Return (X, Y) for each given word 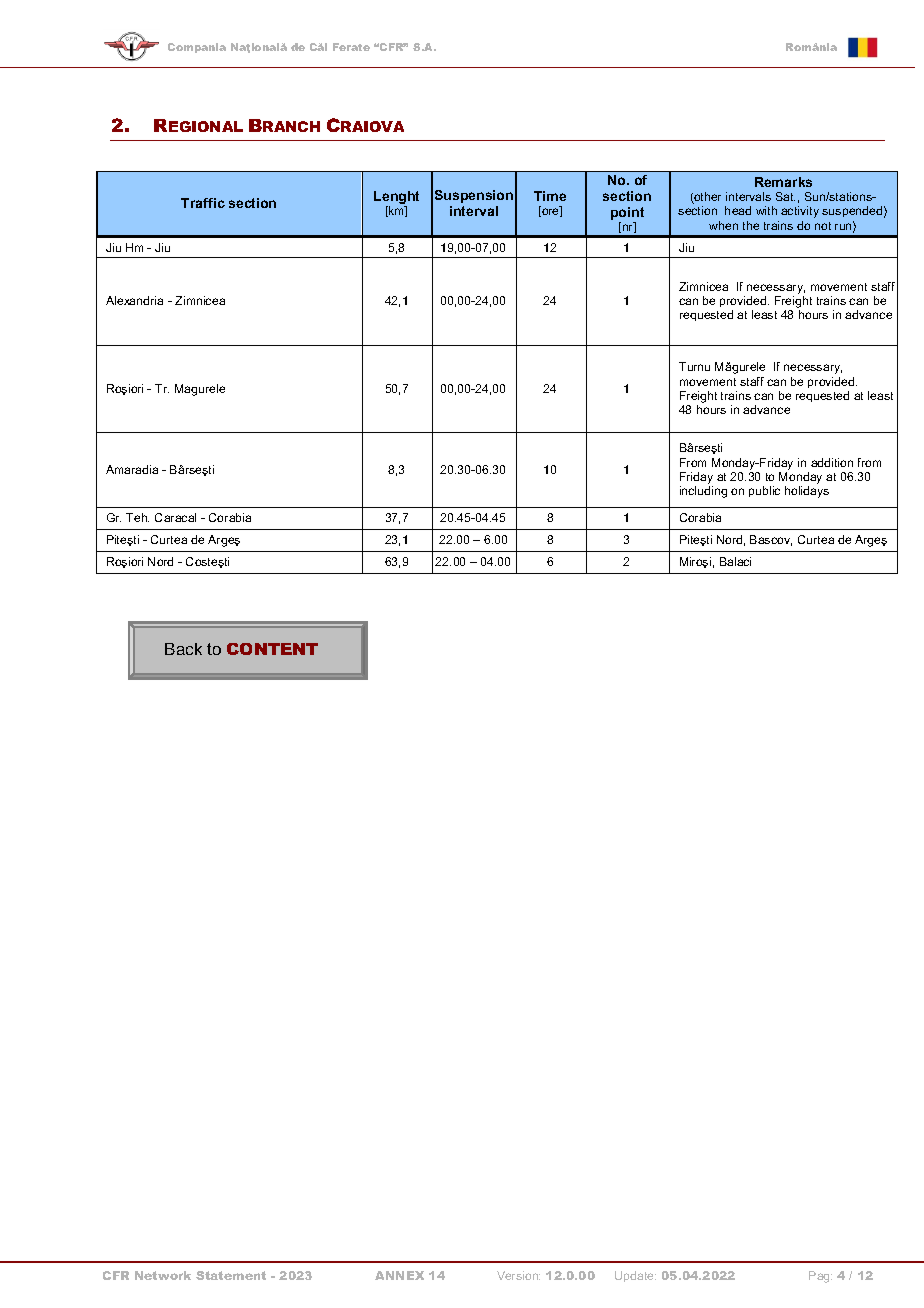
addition (832, 462)
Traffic (203, 203)
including (703, 492)
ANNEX (399, 1275)
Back (183, 649)
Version (518, 1275)
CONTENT (272, 649)
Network (163, 1275)
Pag (820, 1277)
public (764, 491)
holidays (807, 492)
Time (550, 196)
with (766, 210)
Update (635, 1276)
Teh (137, 517)
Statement (231, 1275)
